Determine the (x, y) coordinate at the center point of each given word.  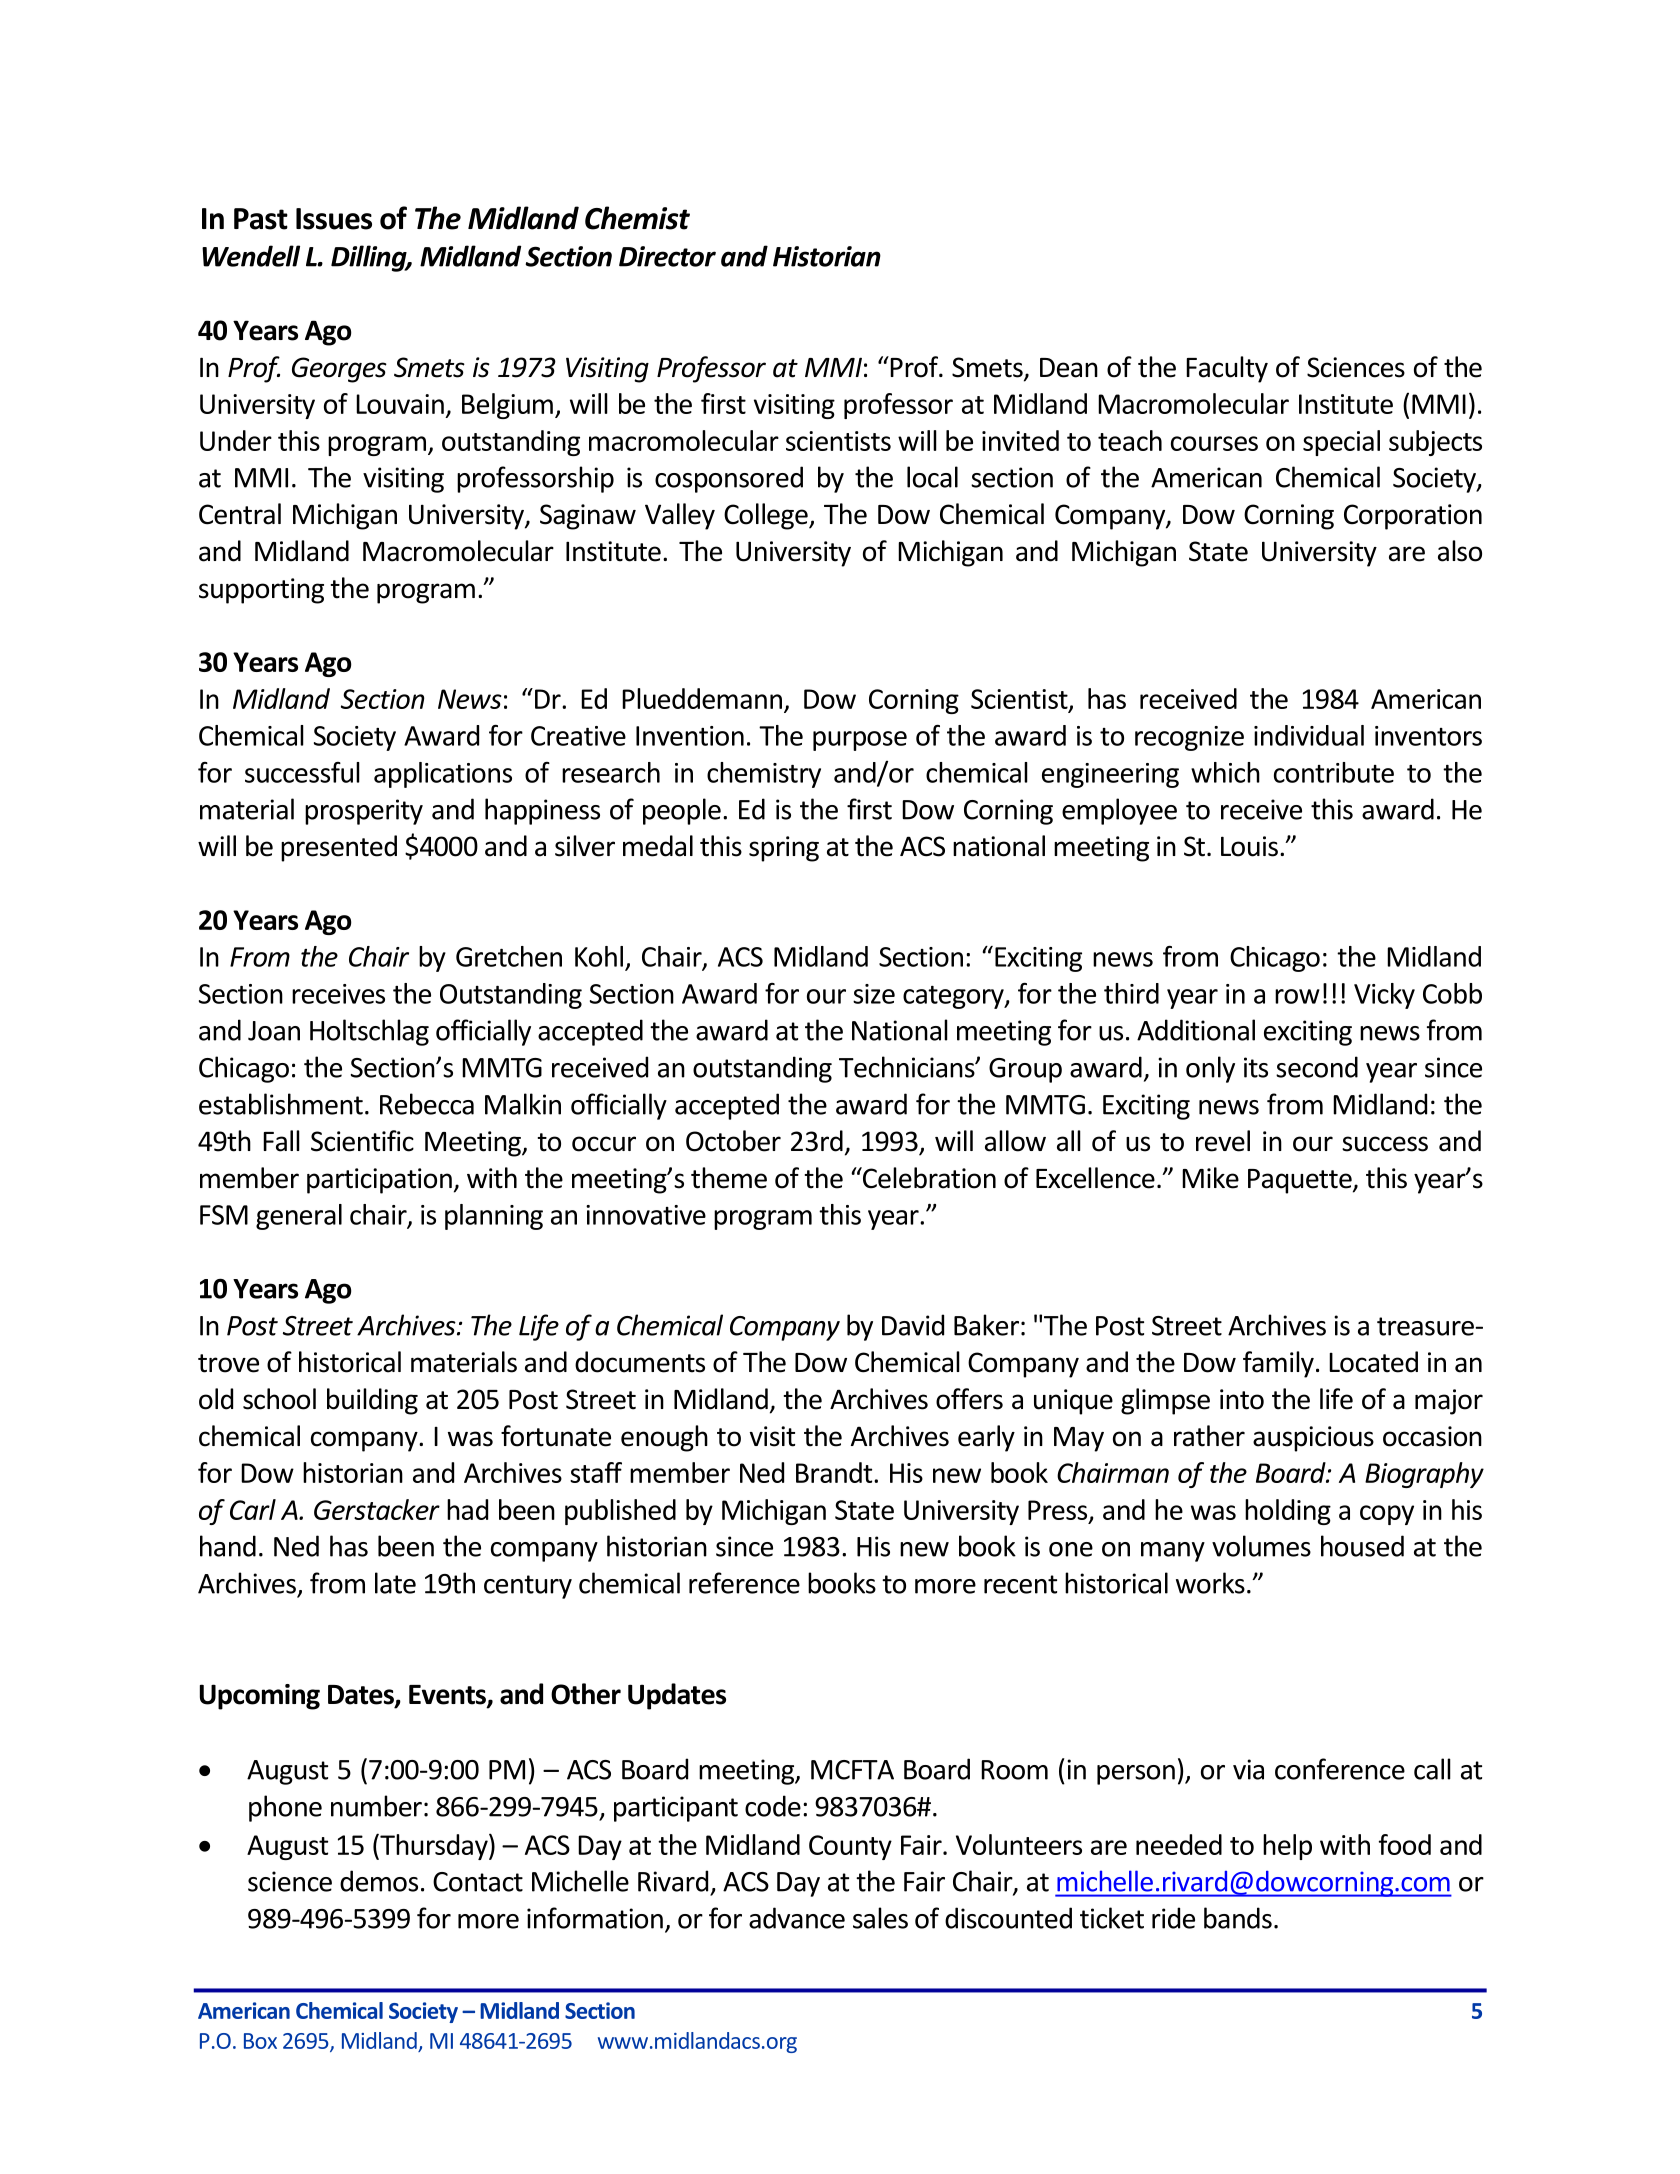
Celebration (928, 1178)
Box (260, 2041)
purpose (860, 741)
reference (744, 1583)
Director (667, 256)
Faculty (1227, 369)
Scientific (362, 1141)
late (395, 1583)
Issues (334, 219)
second (1317, 1067)
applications (443, 775)
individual (1309, 735)
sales (880, 1918)
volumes (1261, 1546)
